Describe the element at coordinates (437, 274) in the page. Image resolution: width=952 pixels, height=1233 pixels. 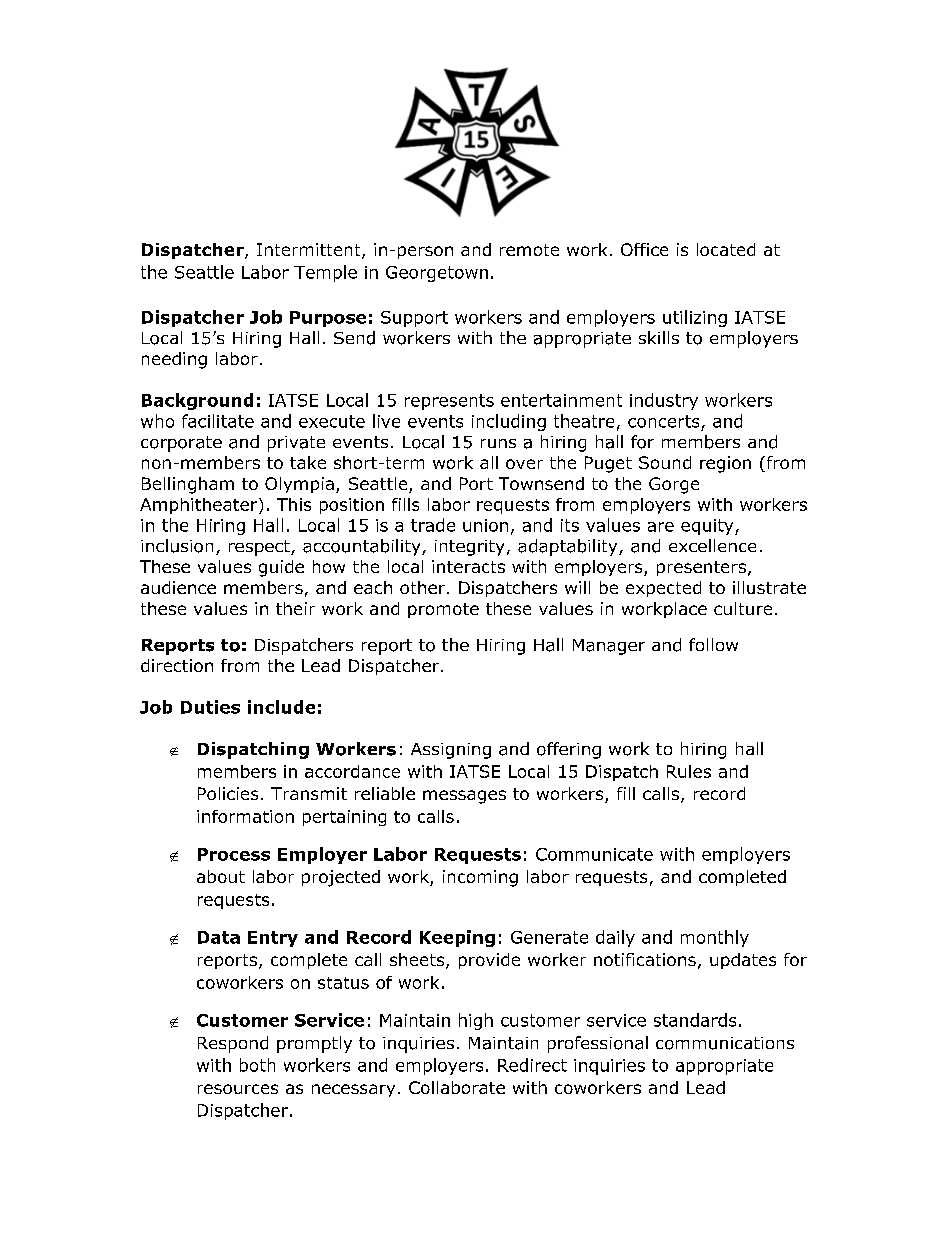
I see `Georgetown` at that location.
